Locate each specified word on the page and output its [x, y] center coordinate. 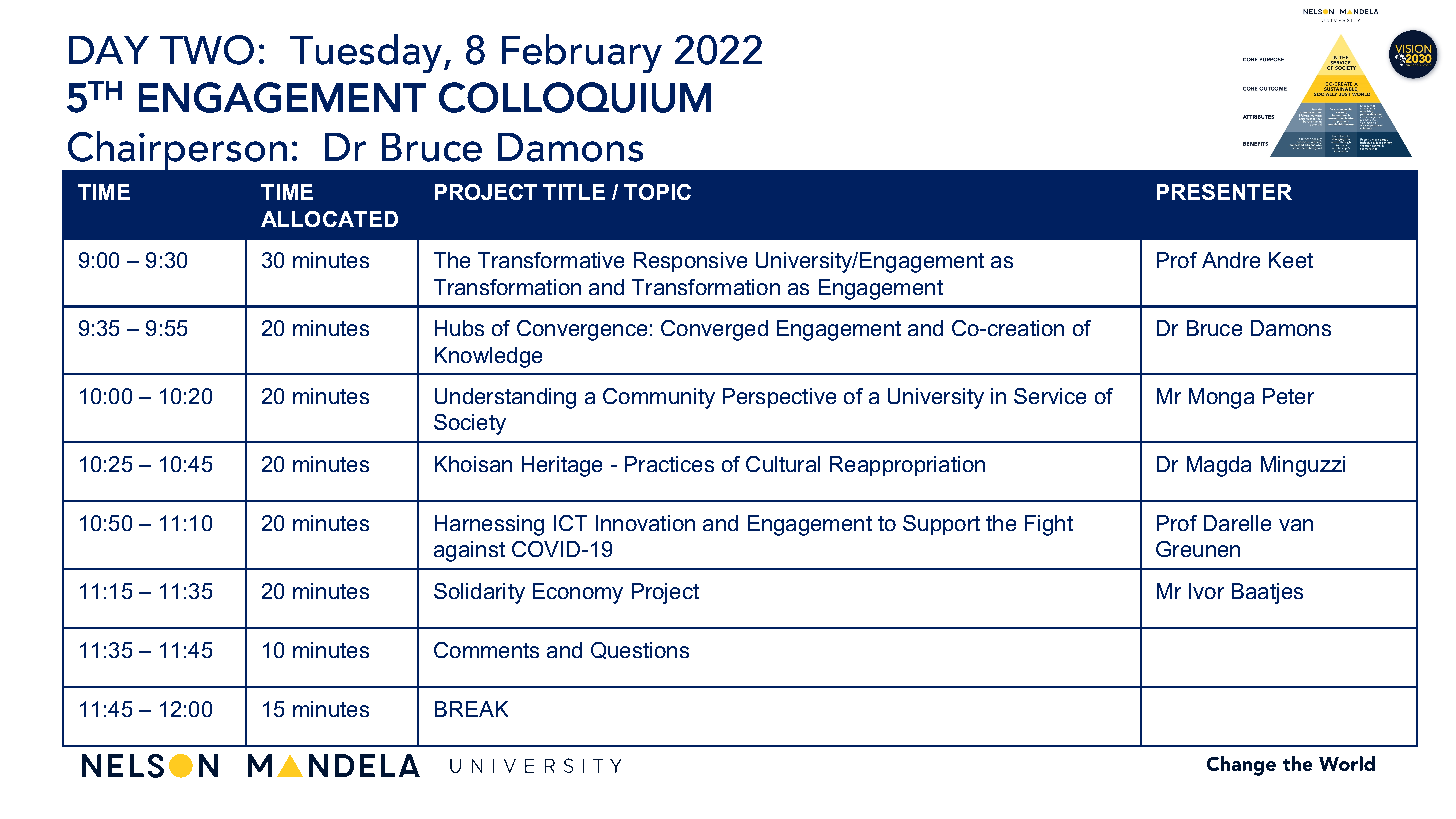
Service [1050, 396]
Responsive [690, 262]
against [469, 551]
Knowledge [488, 357]
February [582, 53]
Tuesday [366, 53]
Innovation [645, 523]
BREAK [471, 709]
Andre [1231, 260]
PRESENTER [1224, 192]
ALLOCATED [329, 219]
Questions [640, 650]
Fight [1049, 525]
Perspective [779, 398]
